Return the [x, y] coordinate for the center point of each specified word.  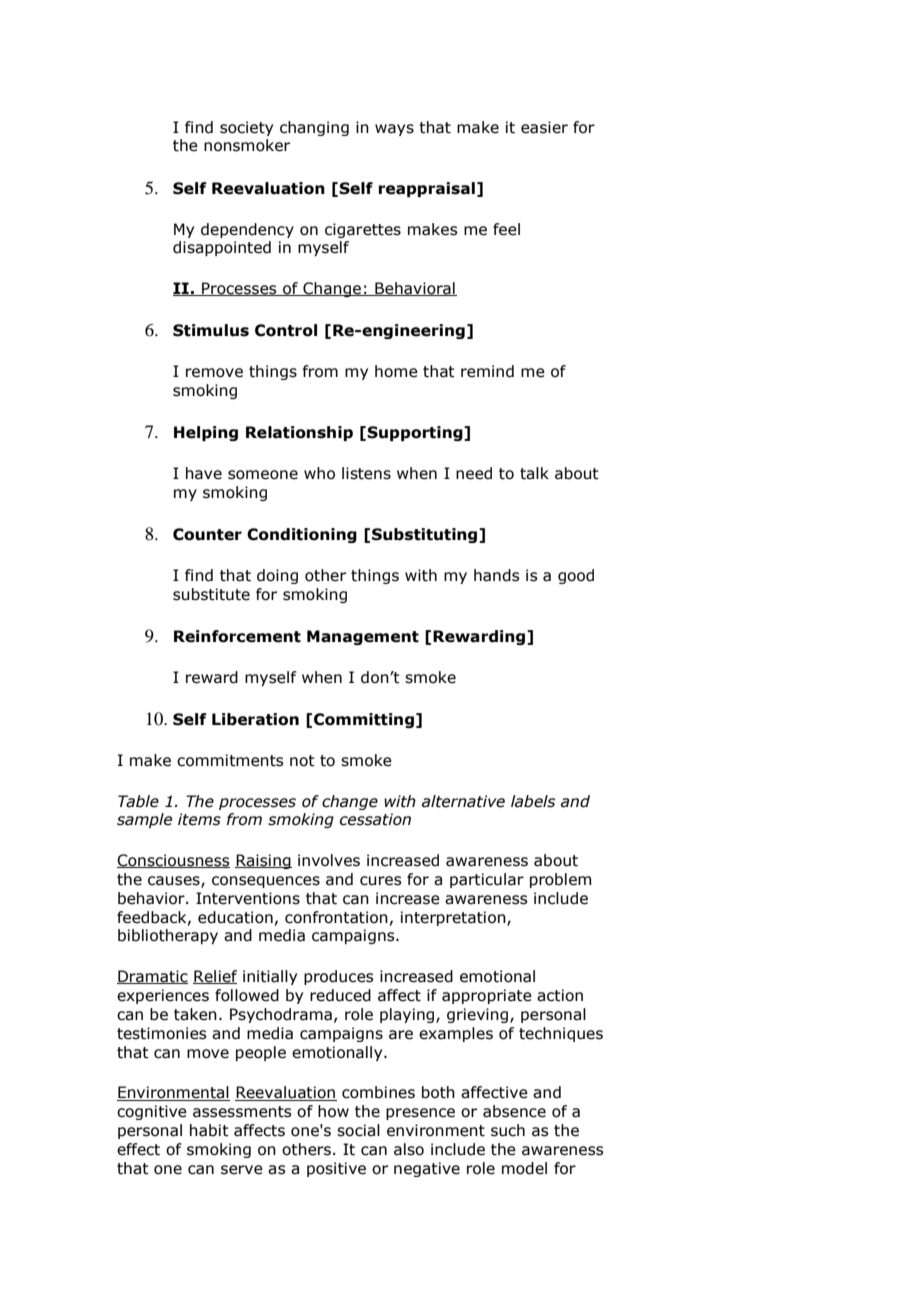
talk [534, 473]
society [246, 128]
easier [544, 127]
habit [209, 1130]
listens [366, 473]
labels [533, 801]
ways [394, 130]
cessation [375, 819]
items [199, 819]
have [204, 473]
